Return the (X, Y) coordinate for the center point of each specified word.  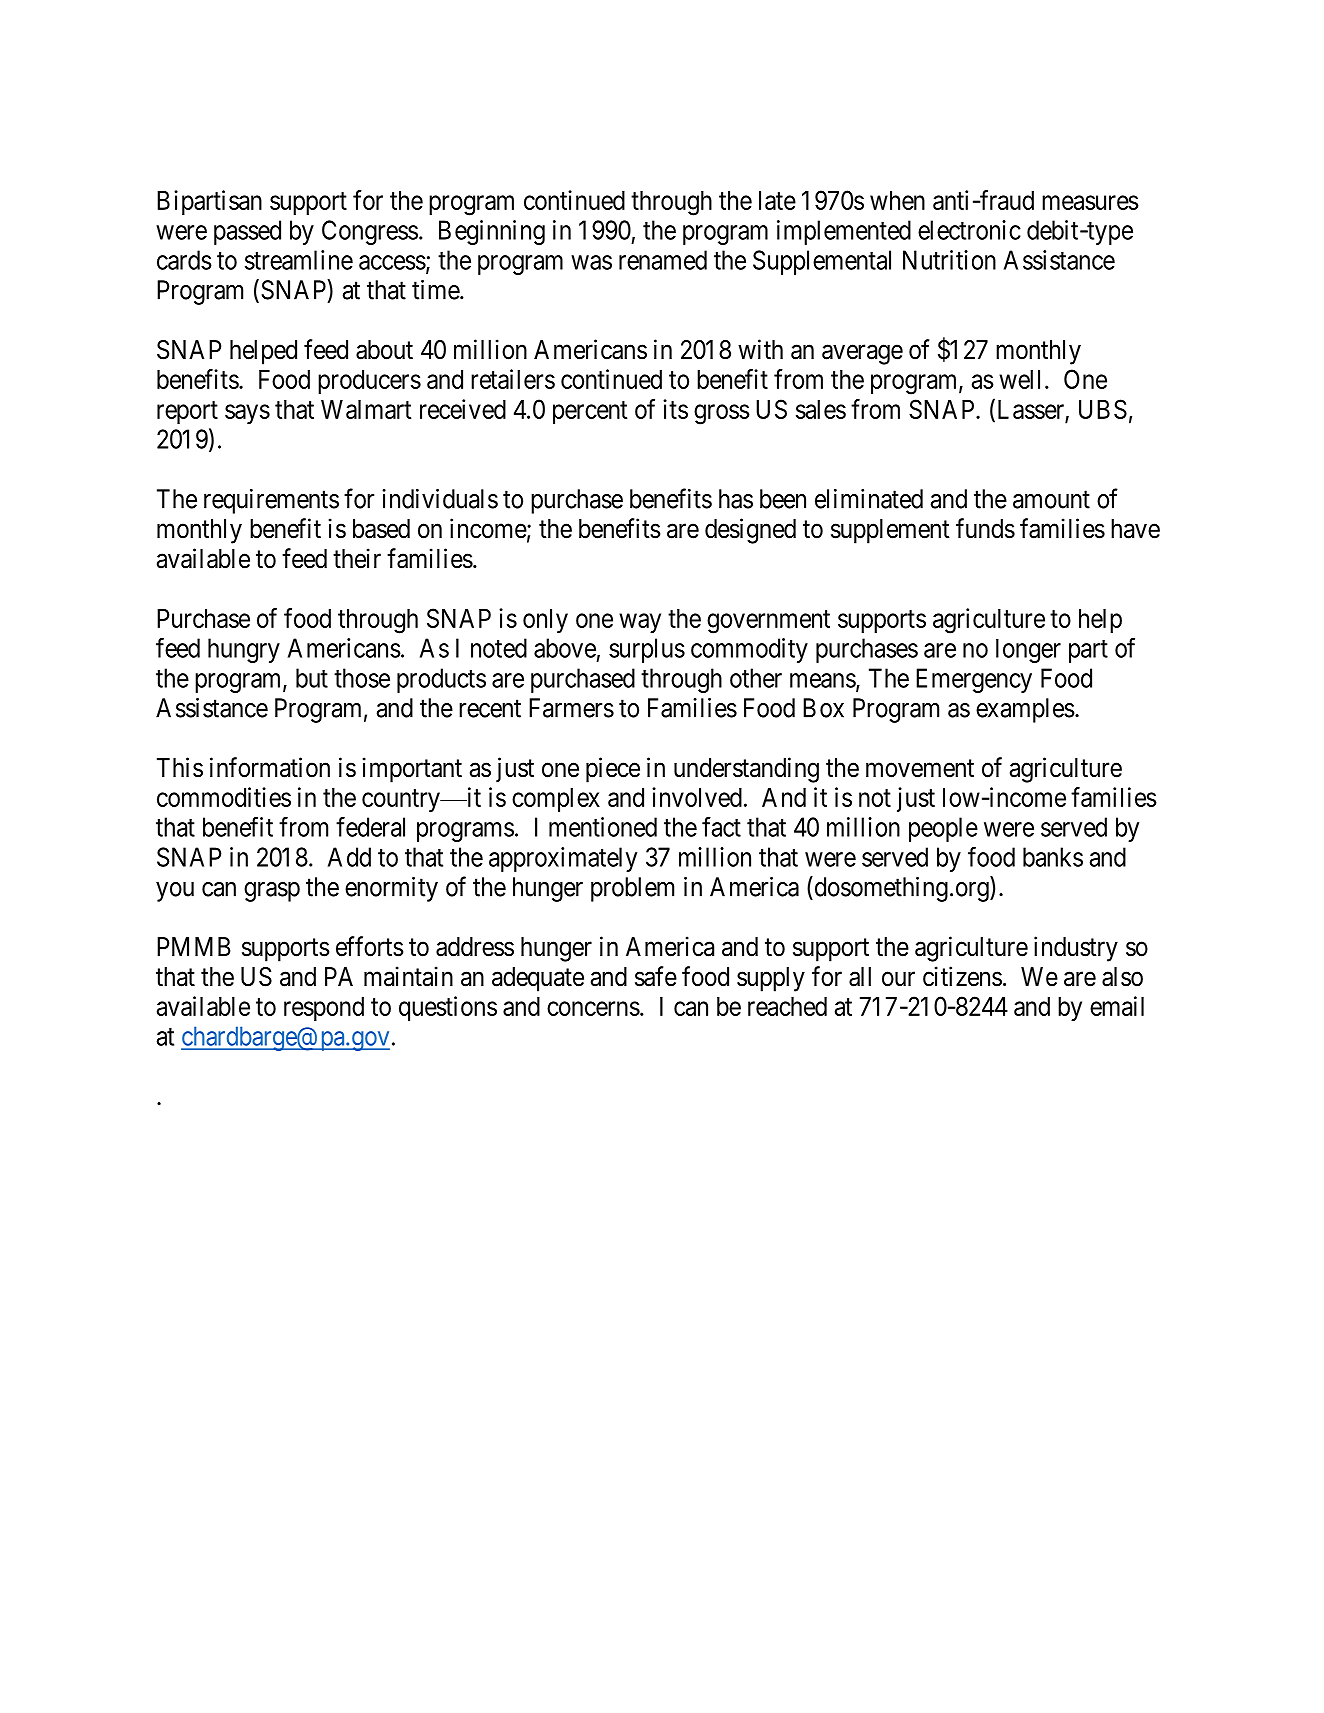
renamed (663, 260)
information (270, 767)
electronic (969, 230)
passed (247, 232)
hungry (244, 650)
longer (1028, 651)
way (640, 623)
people (943, 829)
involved (697, 797)
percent (590, 412)
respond (324, 1009)
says (247, 414)
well (1019, 379)
